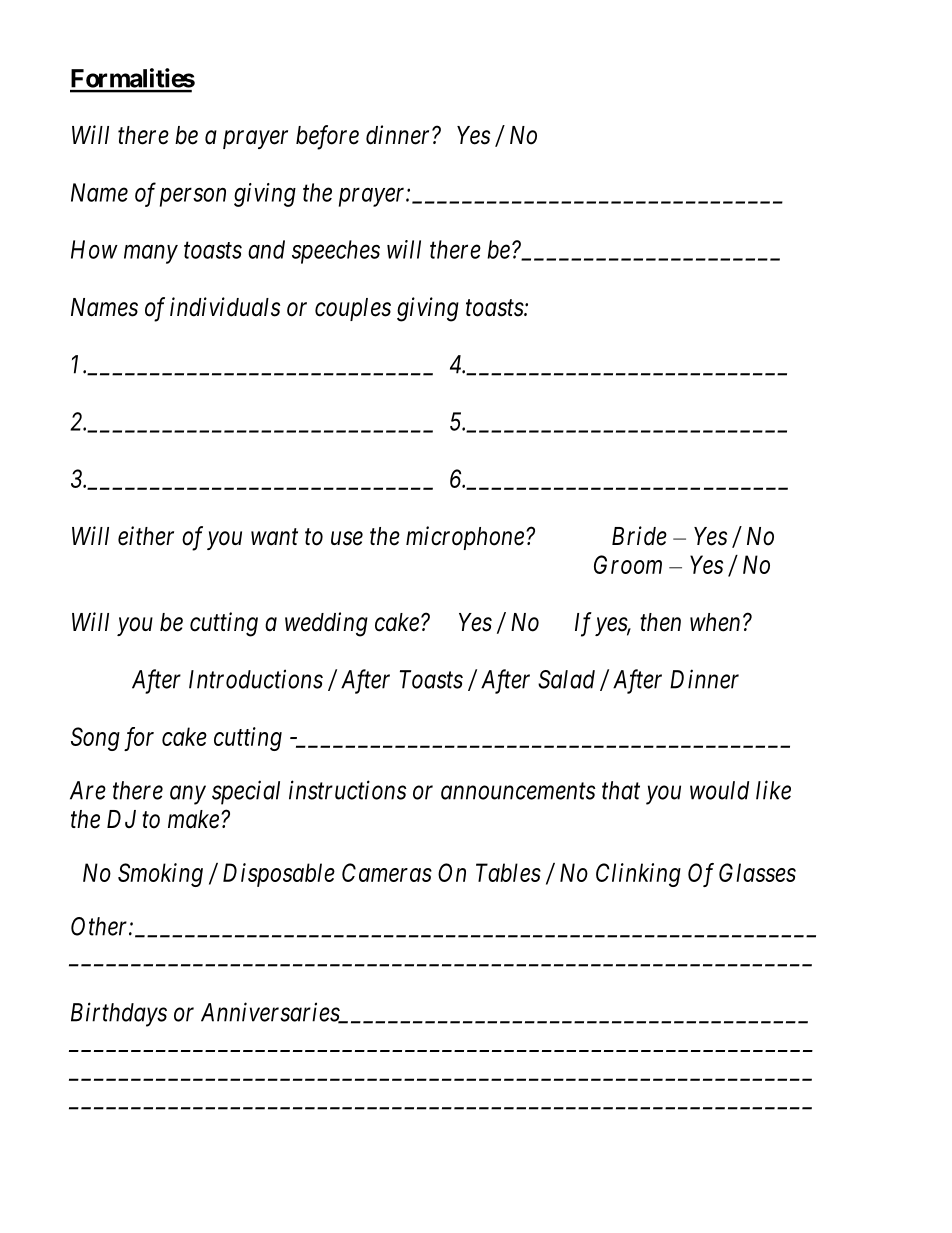 The height and width of the screenshot is (1233, 952). What do you see at coordinates (719, 790) in the screenshot?
I see `would` at bounding box center [719, 790].
